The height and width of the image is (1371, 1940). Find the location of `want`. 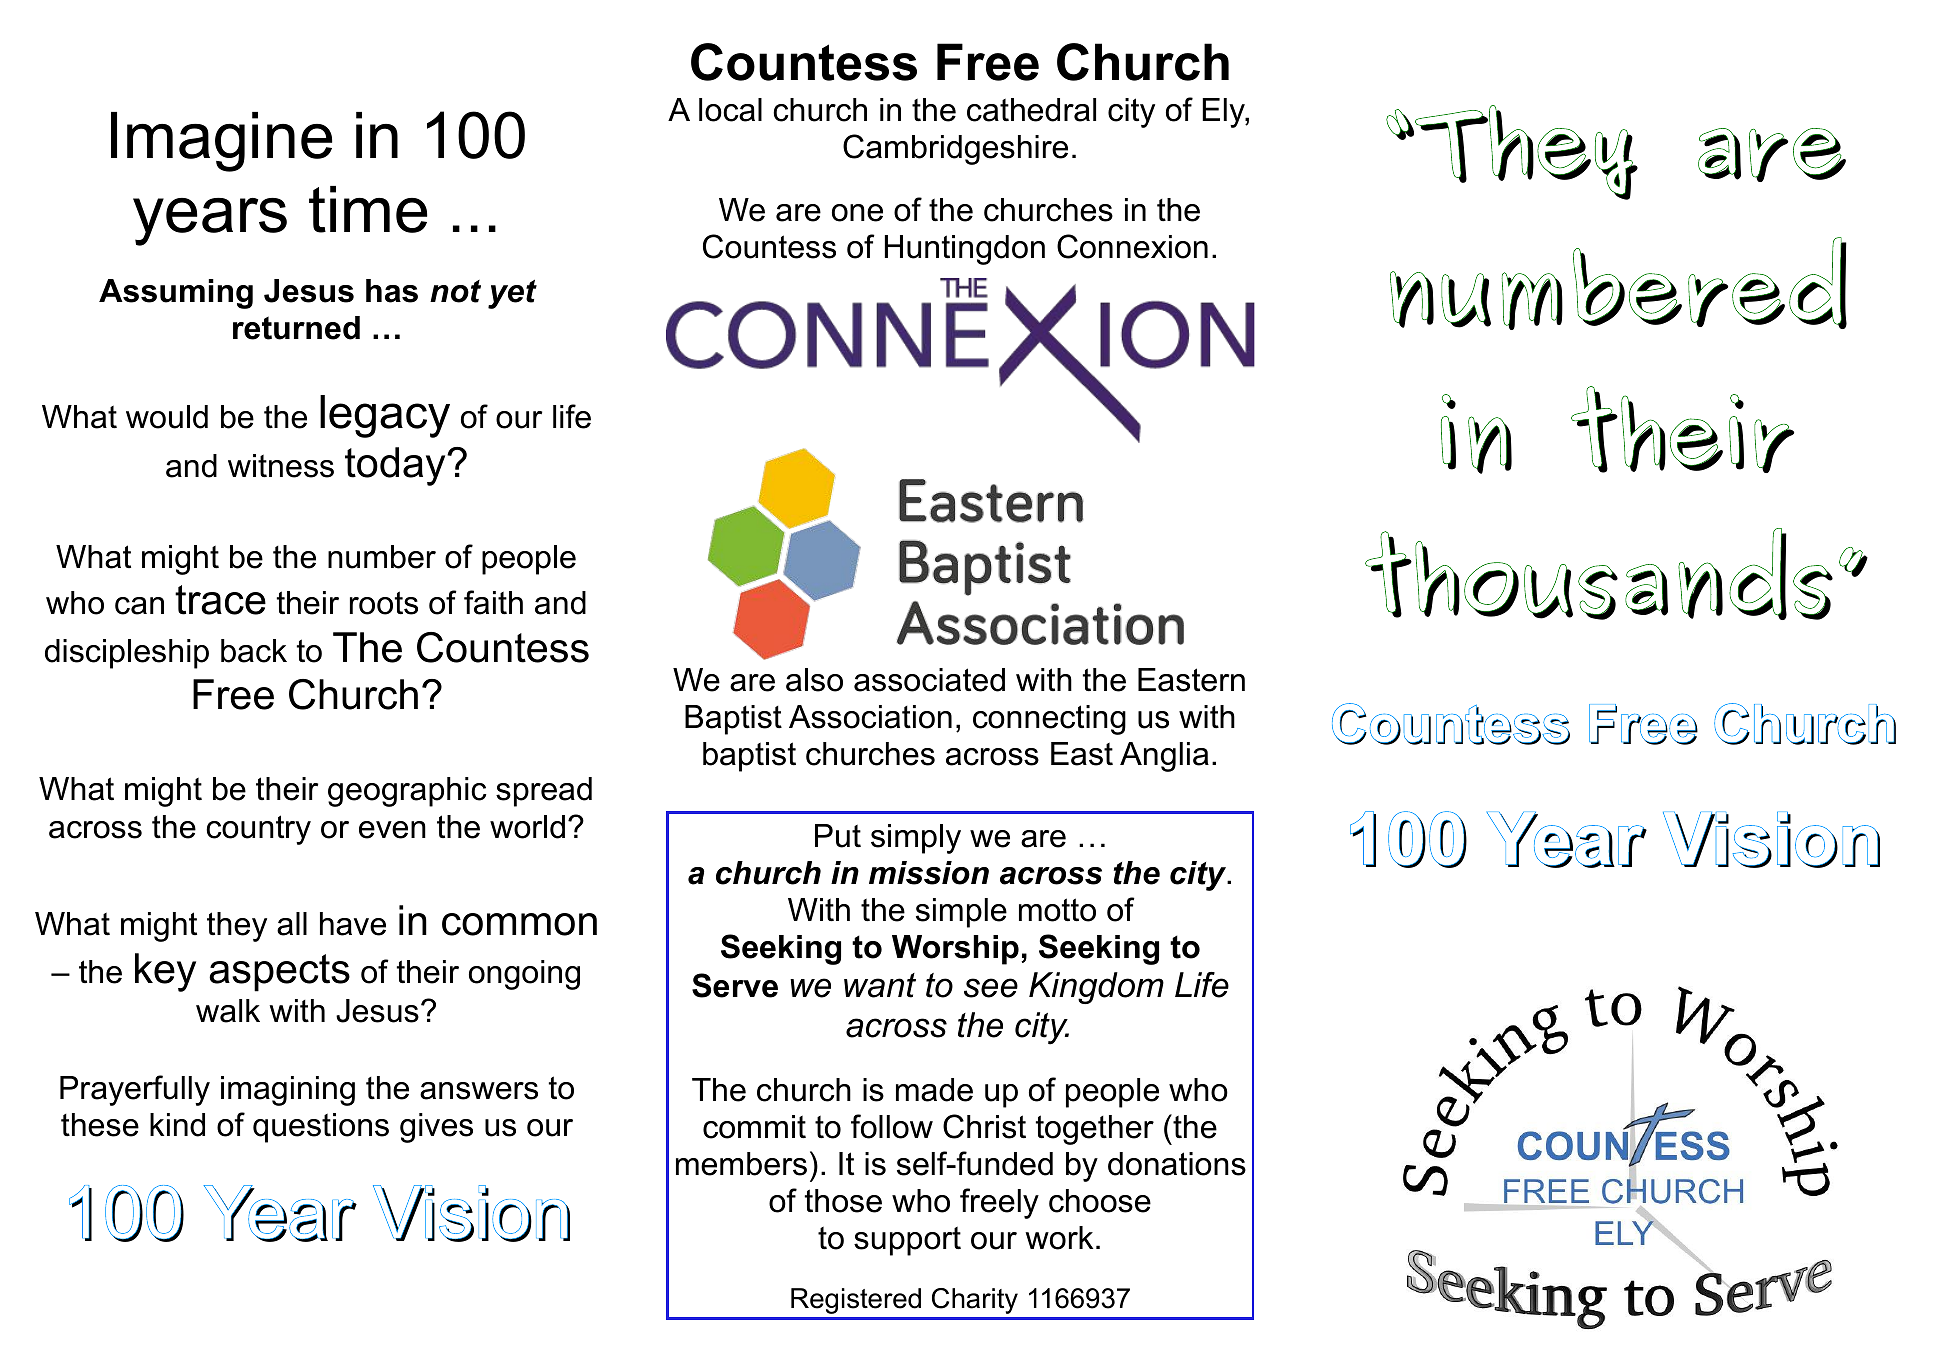

want is located at coordinates (880, 985).
